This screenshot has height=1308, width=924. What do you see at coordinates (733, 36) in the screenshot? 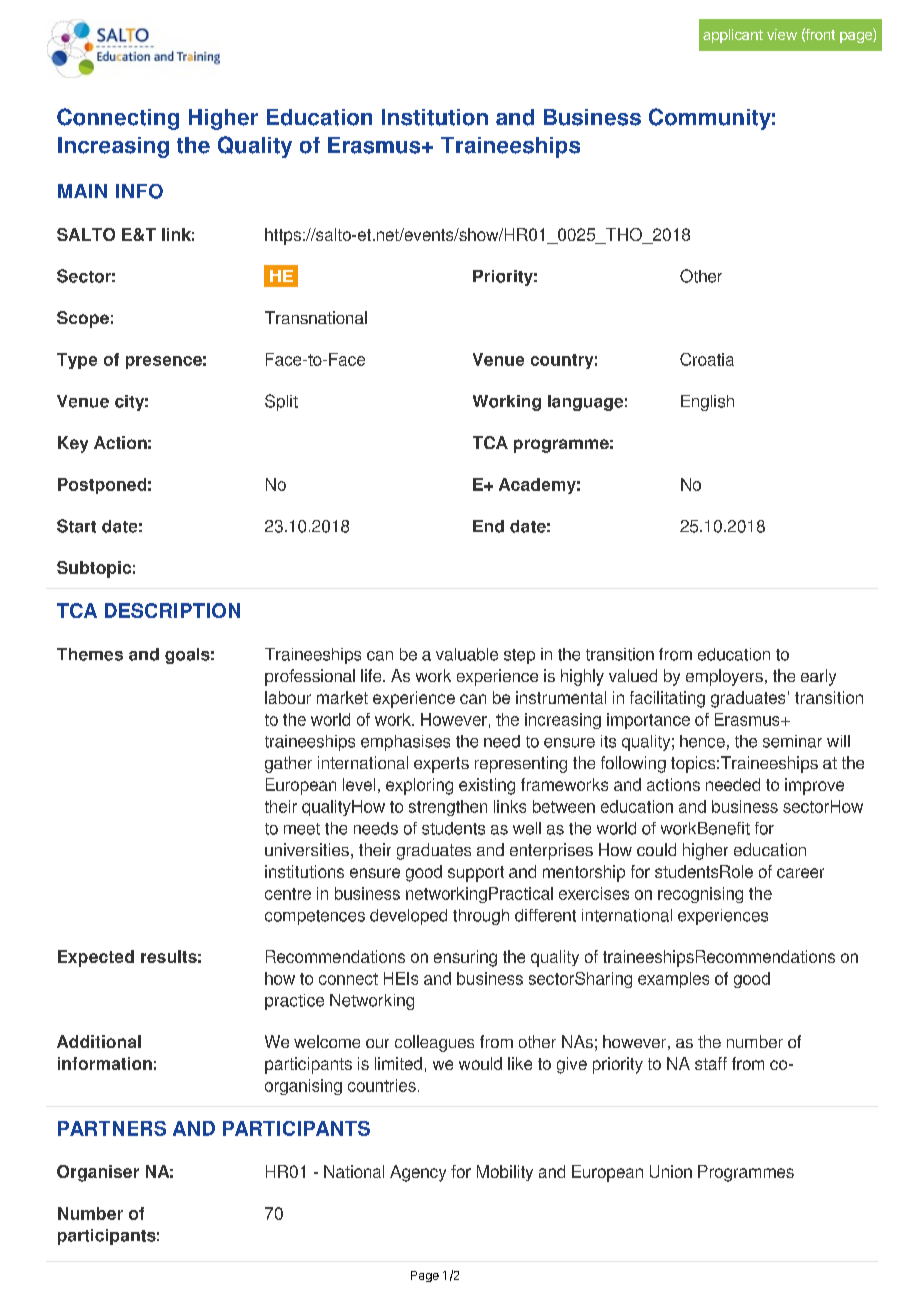
I see `applicant` at bounding box center [733, 36].
